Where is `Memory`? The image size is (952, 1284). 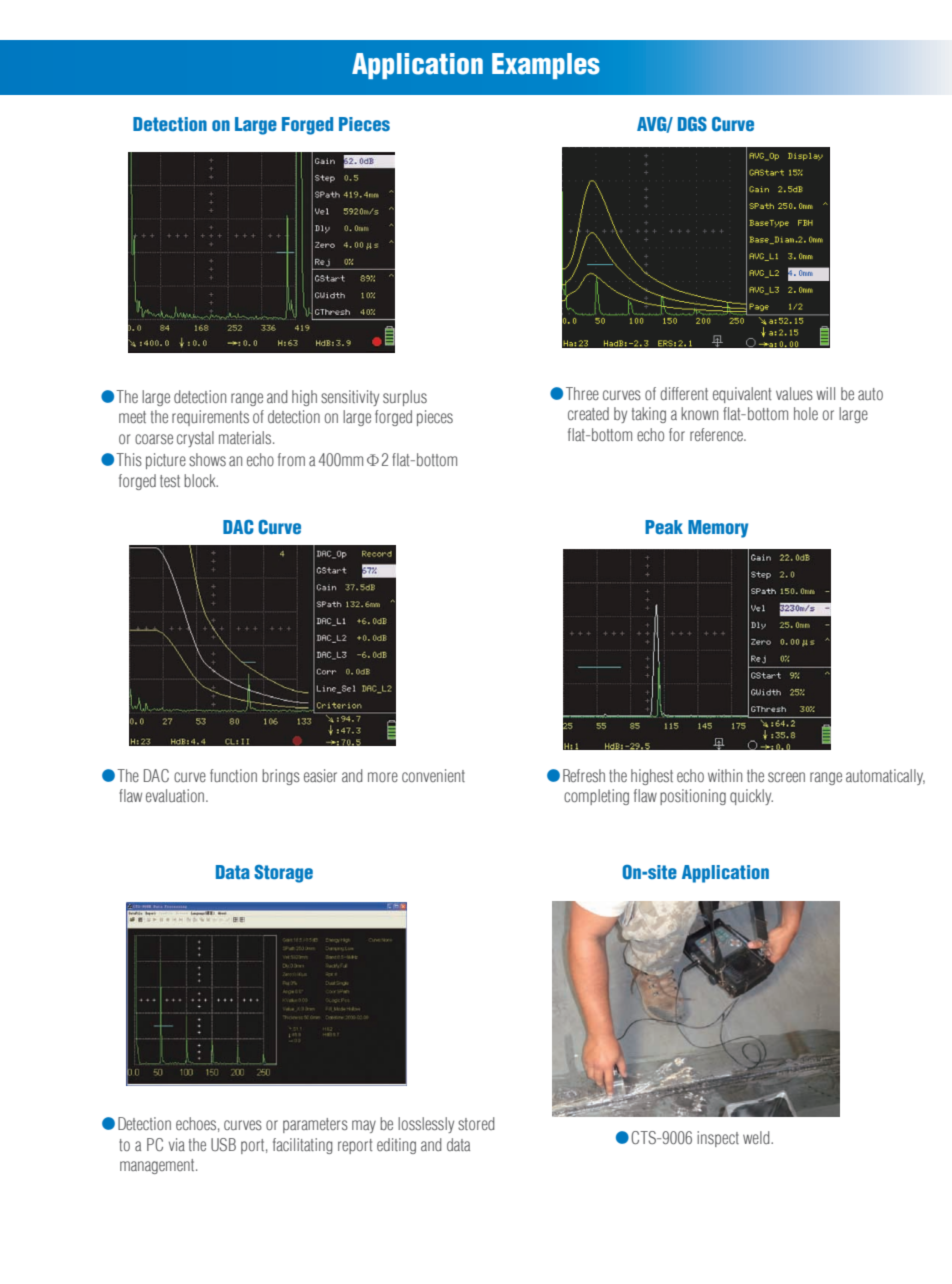 Memory is located at coordinates (718, 529).
